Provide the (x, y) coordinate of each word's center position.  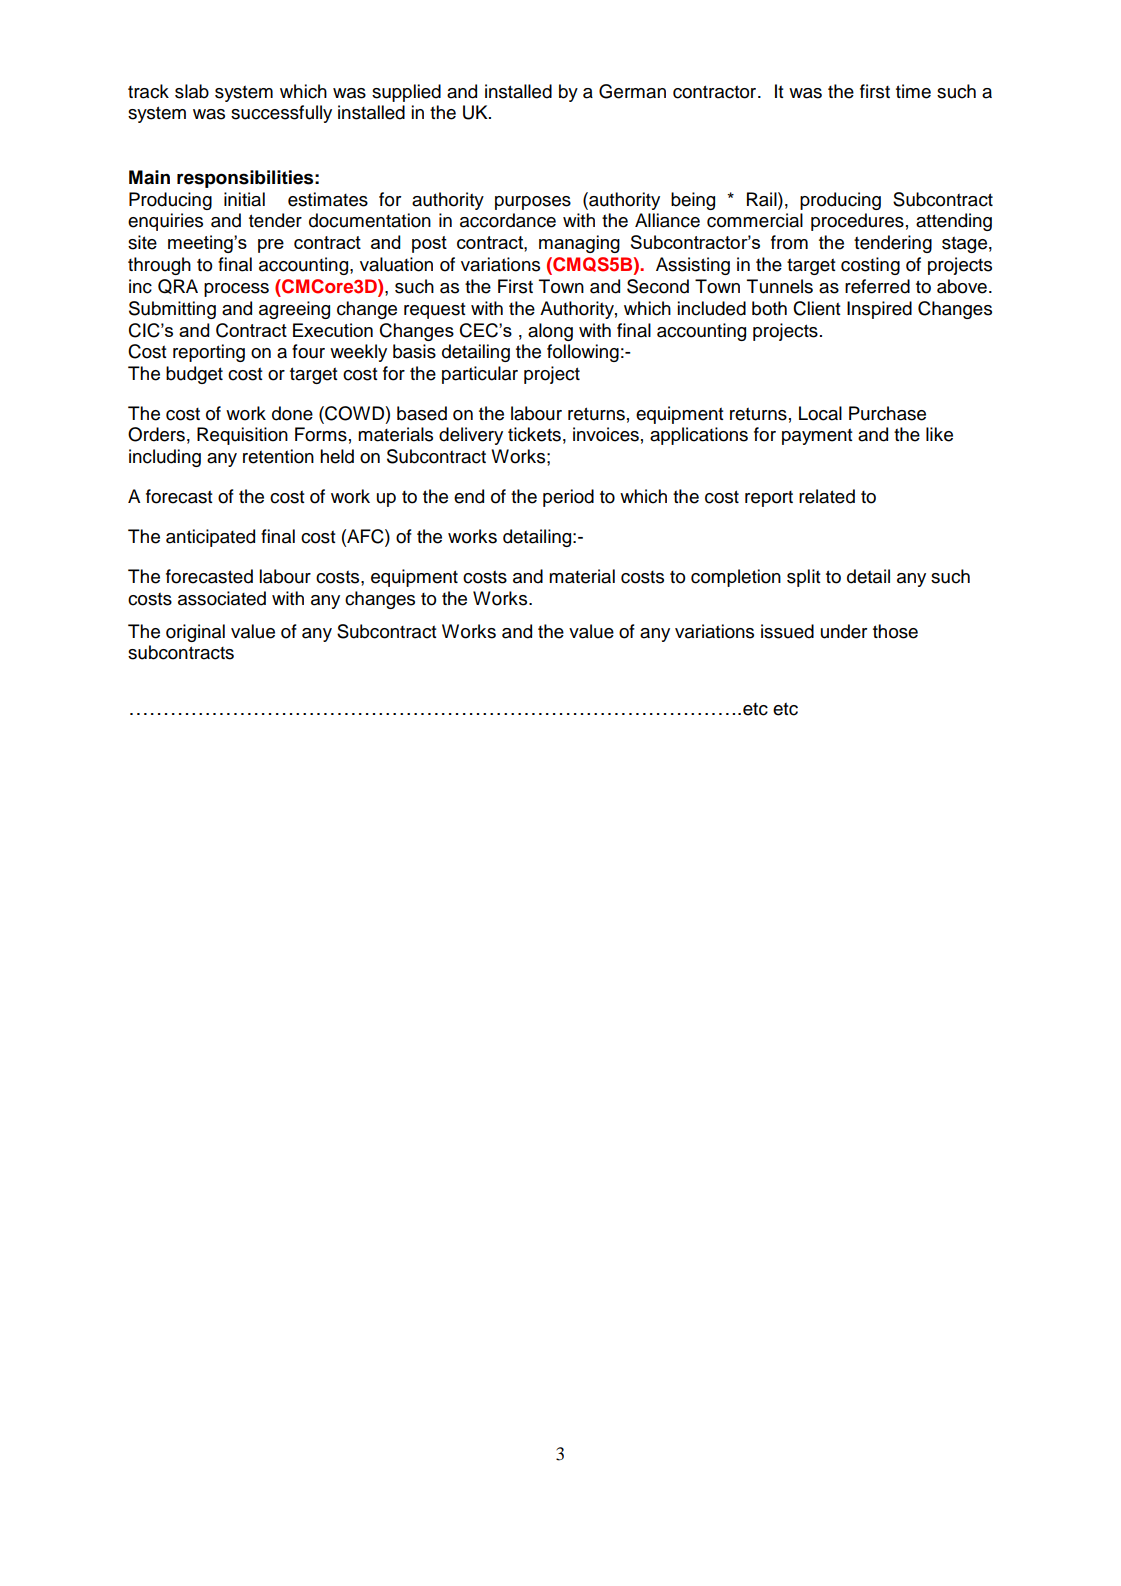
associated (222, 598)
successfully (281, 114)
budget (194, 375)
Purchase (887, 413)
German (632, 91)
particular (480, 375)
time (913, 91)
